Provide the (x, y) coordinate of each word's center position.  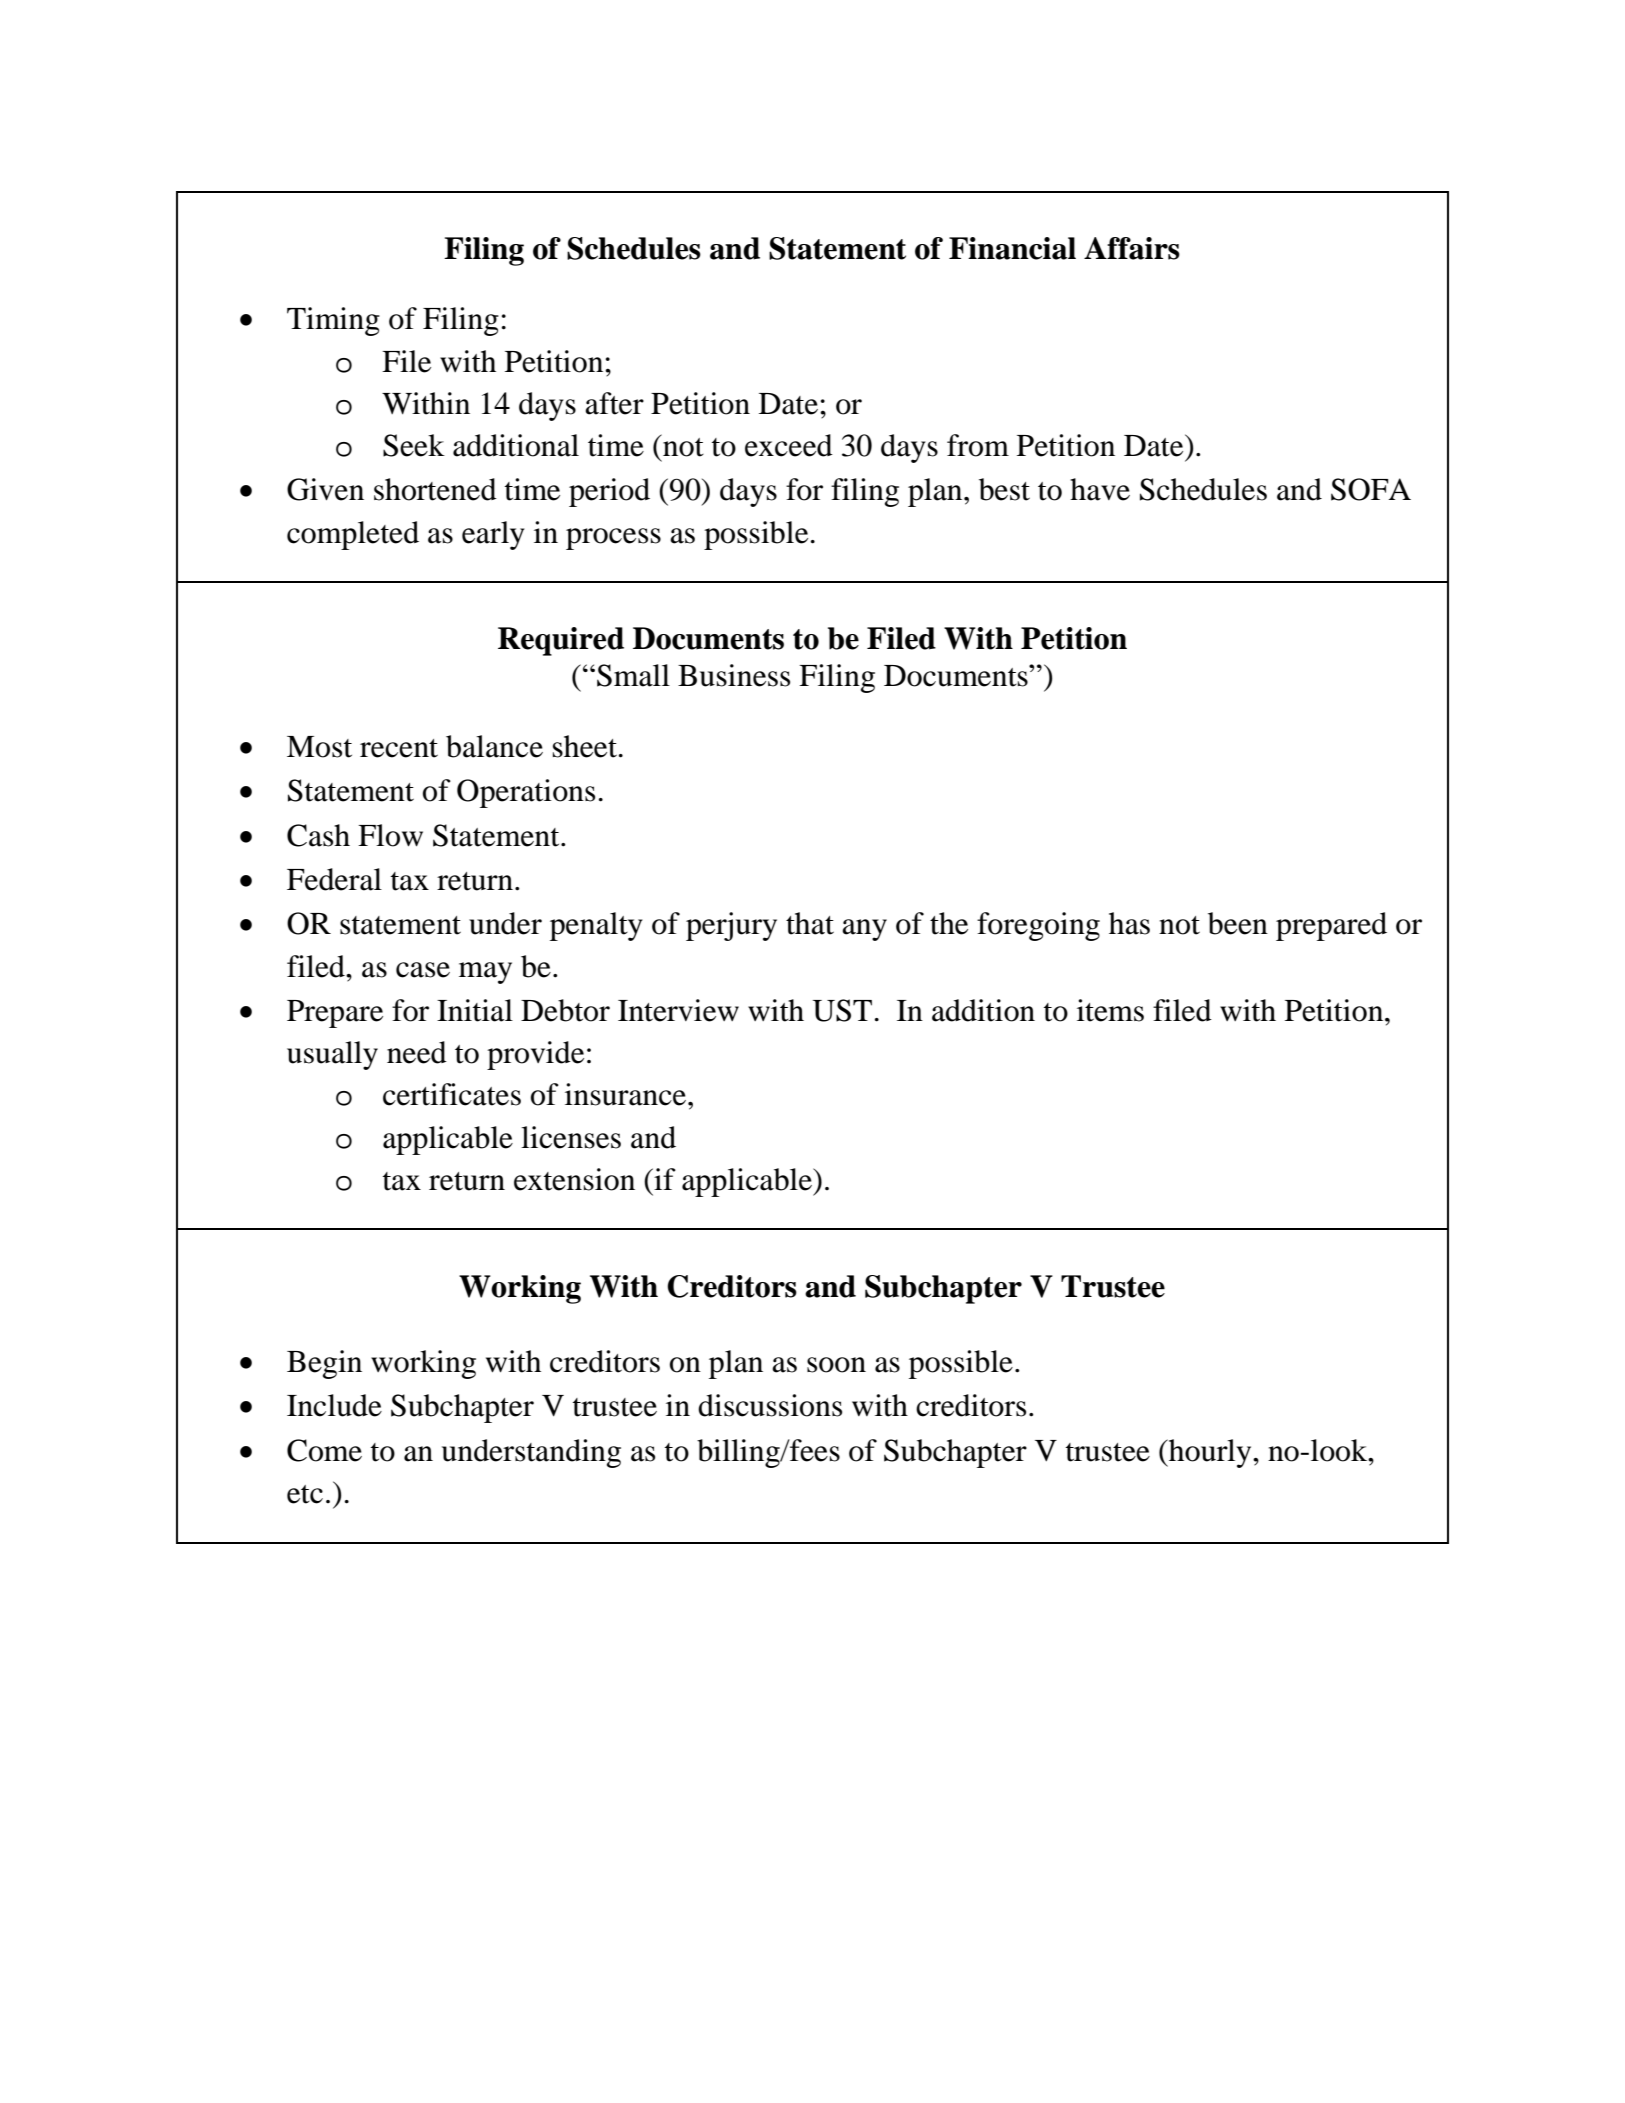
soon (836, 1365)
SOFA (1371, 489)
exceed (789, 445)
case (423, 970)
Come (324, 1450)
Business (734, 675)
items (1110, 1010)
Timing (333, 321)
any (864, 930)
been (1238, 923)
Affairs (1132, 248)
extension (574, 1179)
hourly (1210, 1453)
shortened (435, 489)
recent (399, 748)
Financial (1012, 248)
